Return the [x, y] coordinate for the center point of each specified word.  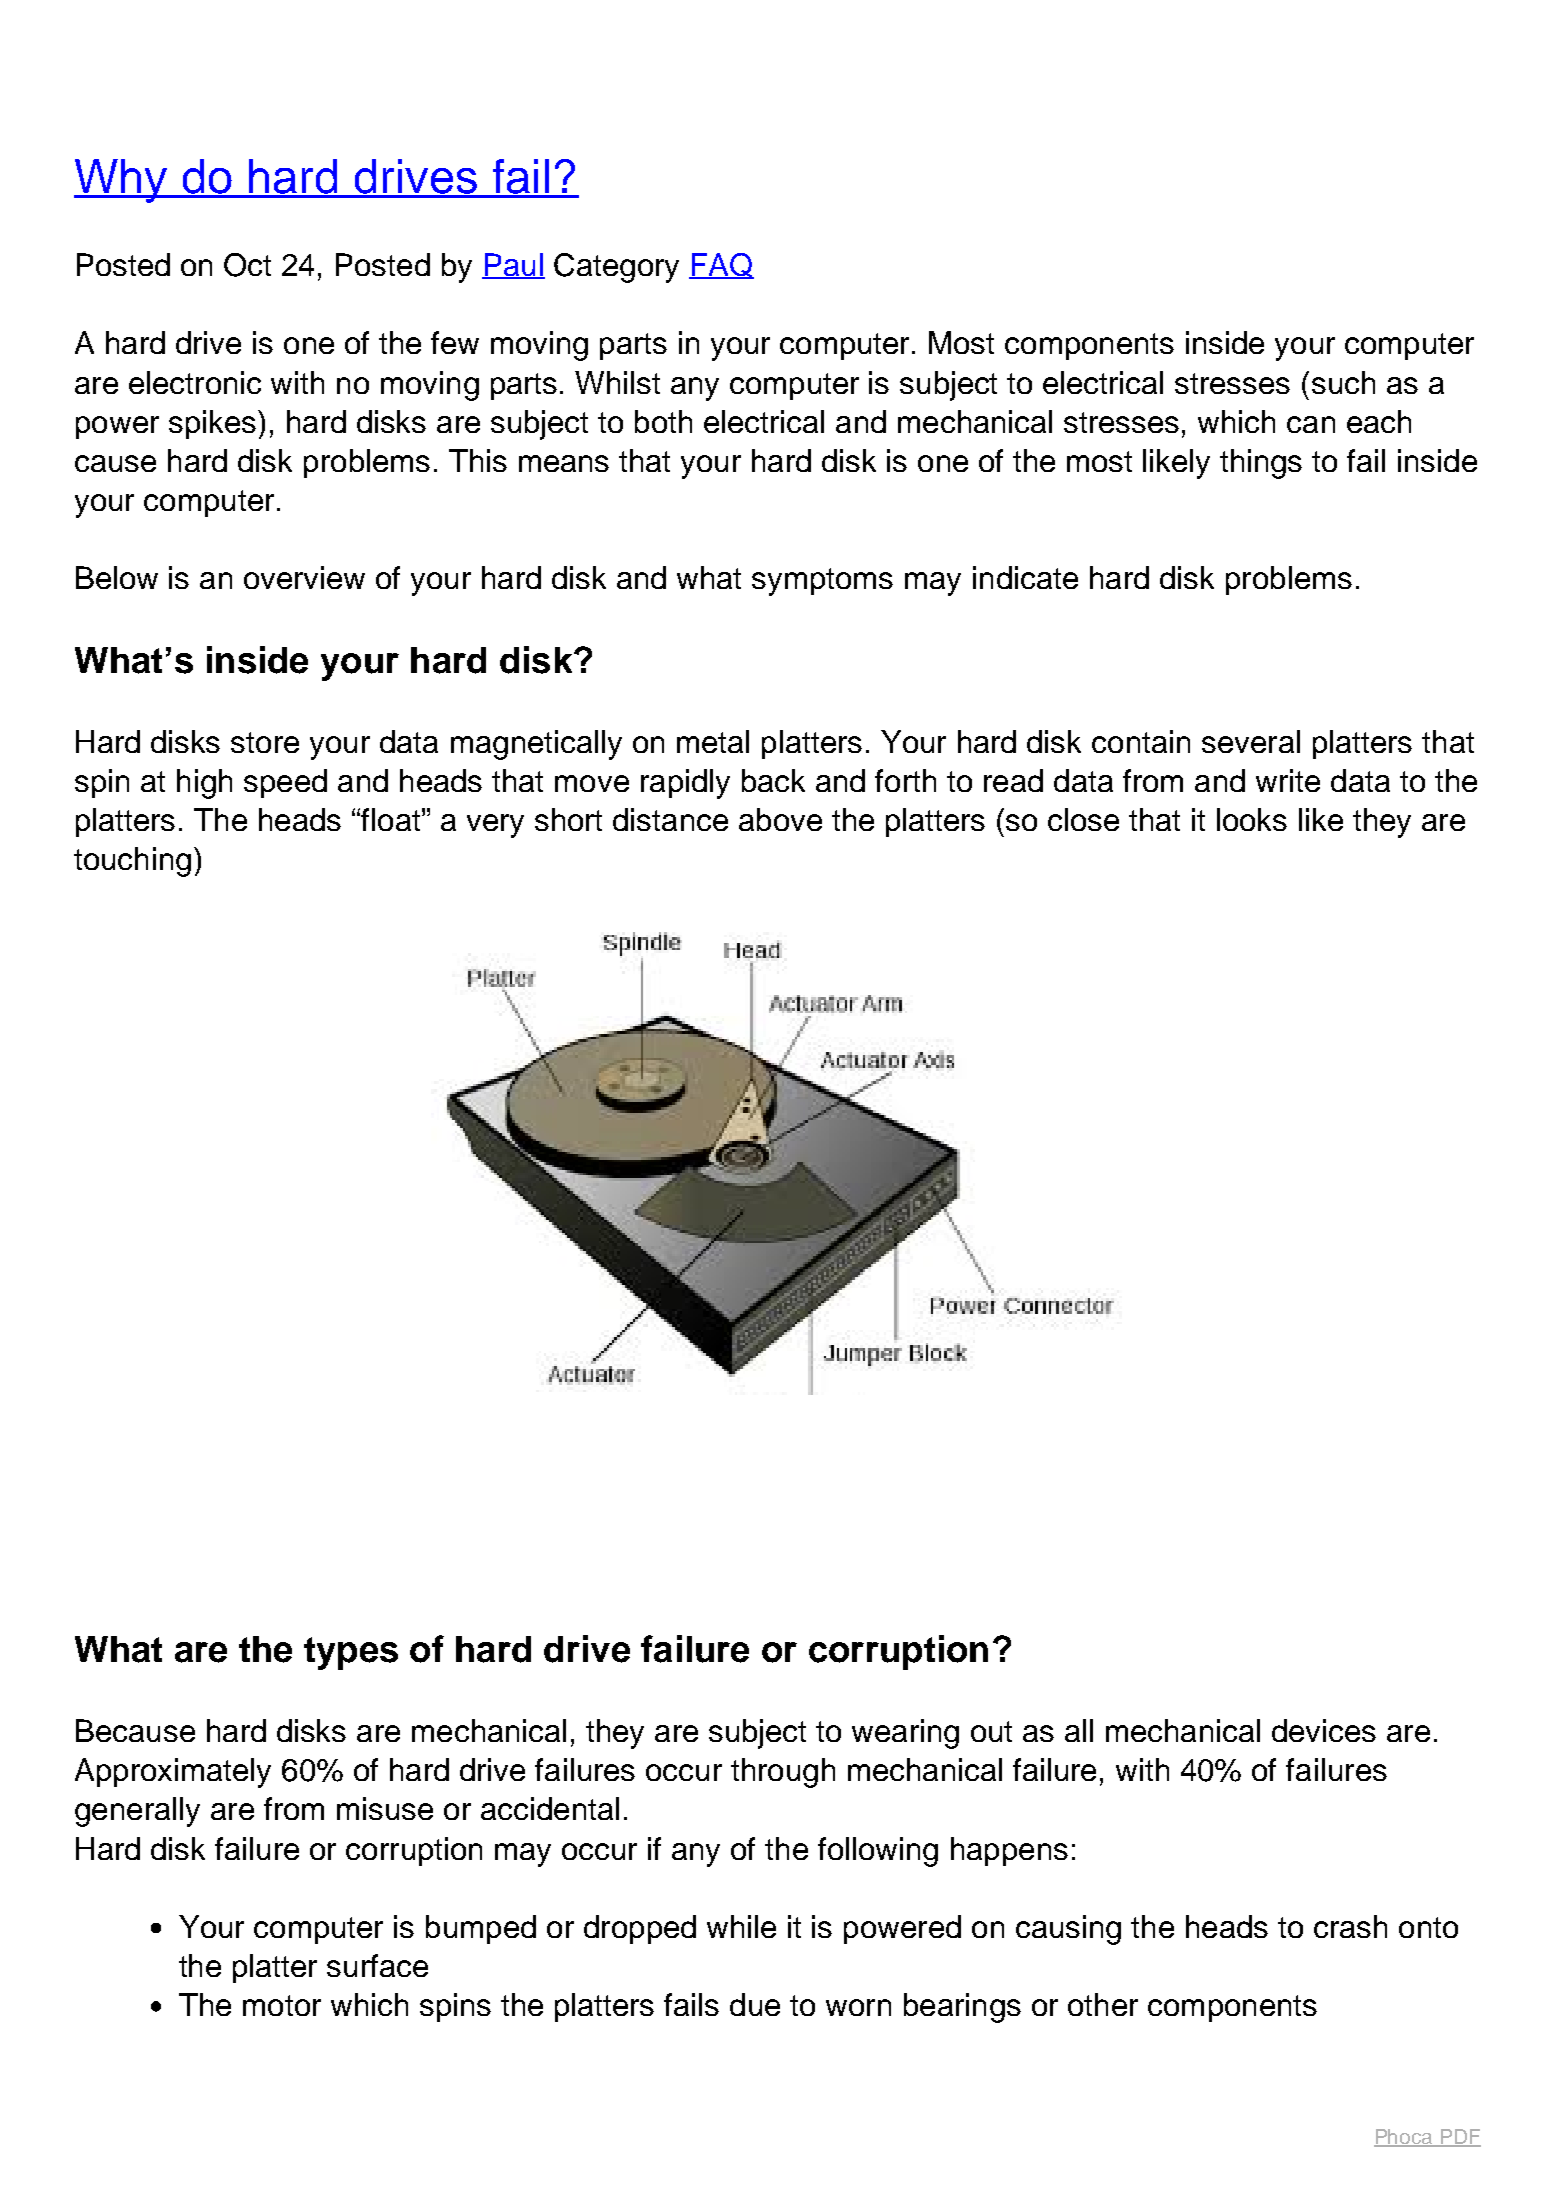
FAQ [721, 266]
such [1343, 382]
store [265, 742]
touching [132, 862]
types [351, 1653]
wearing [905, 1734]
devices [1324, 1730]
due [755, 2004]
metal [713, 741]
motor [282, 2005]
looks [1252, 819]
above [780, 819]
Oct [247, 265]
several [1251, 741]
